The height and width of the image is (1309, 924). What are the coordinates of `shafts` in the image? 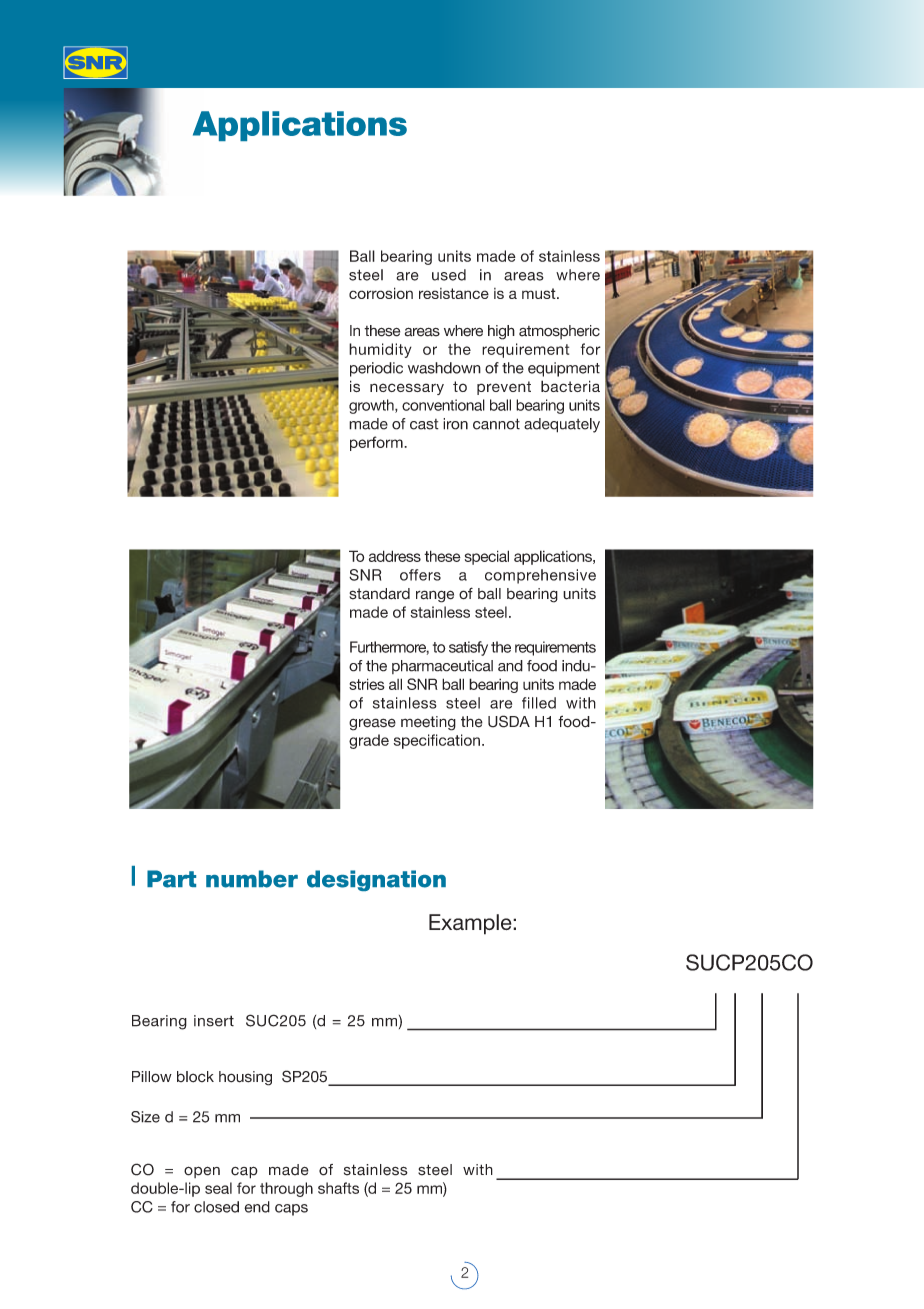 It's located at (338, 1188).
